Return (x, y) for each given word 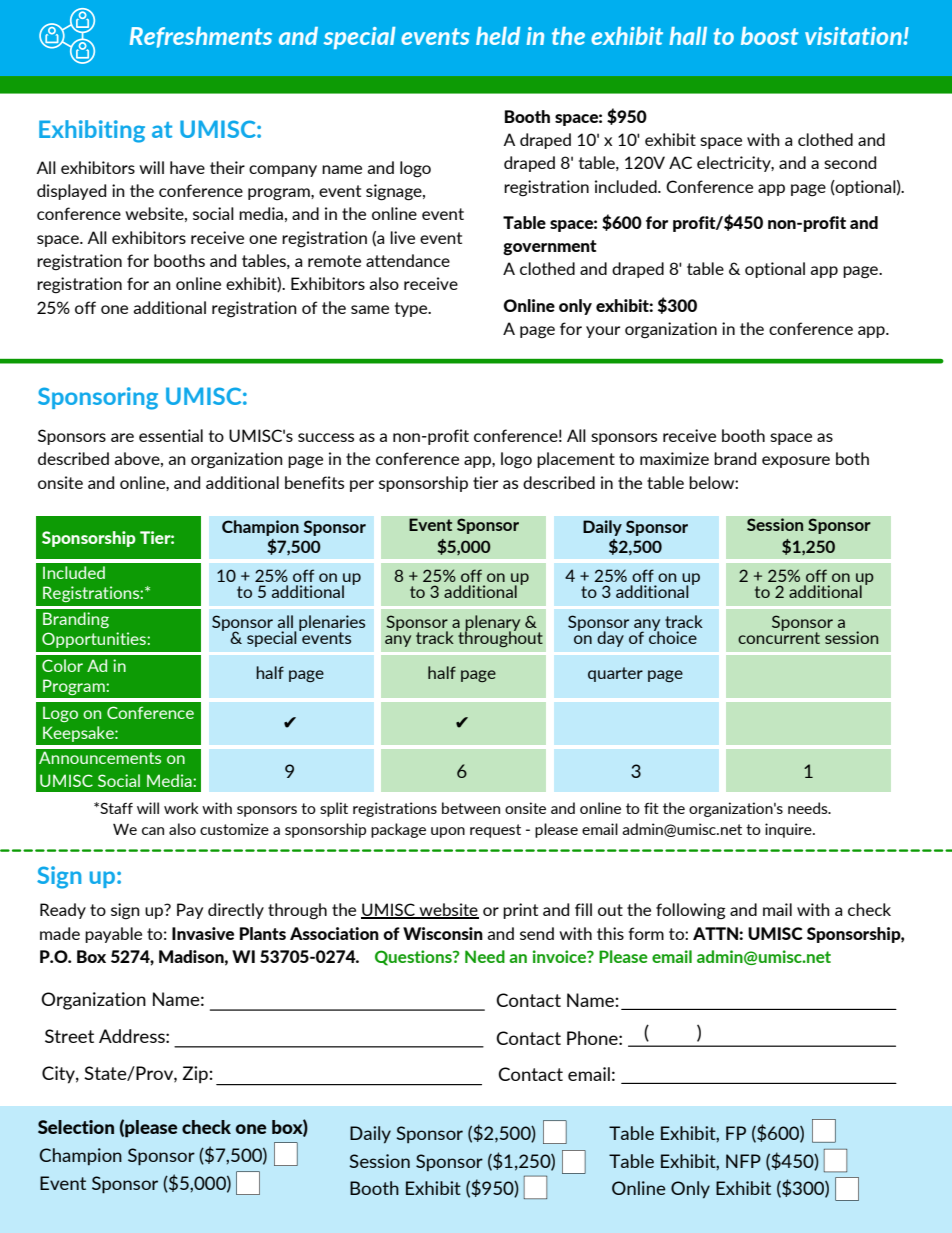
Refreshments (201, 37)
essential (171, 435)
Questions (414, 958)
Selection (76, 1127)
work (181, 808)
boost (770, 36)
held (498, 36)
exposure (796, 462)
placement (576, 460)
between (471, 808)
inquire (789, 830)
